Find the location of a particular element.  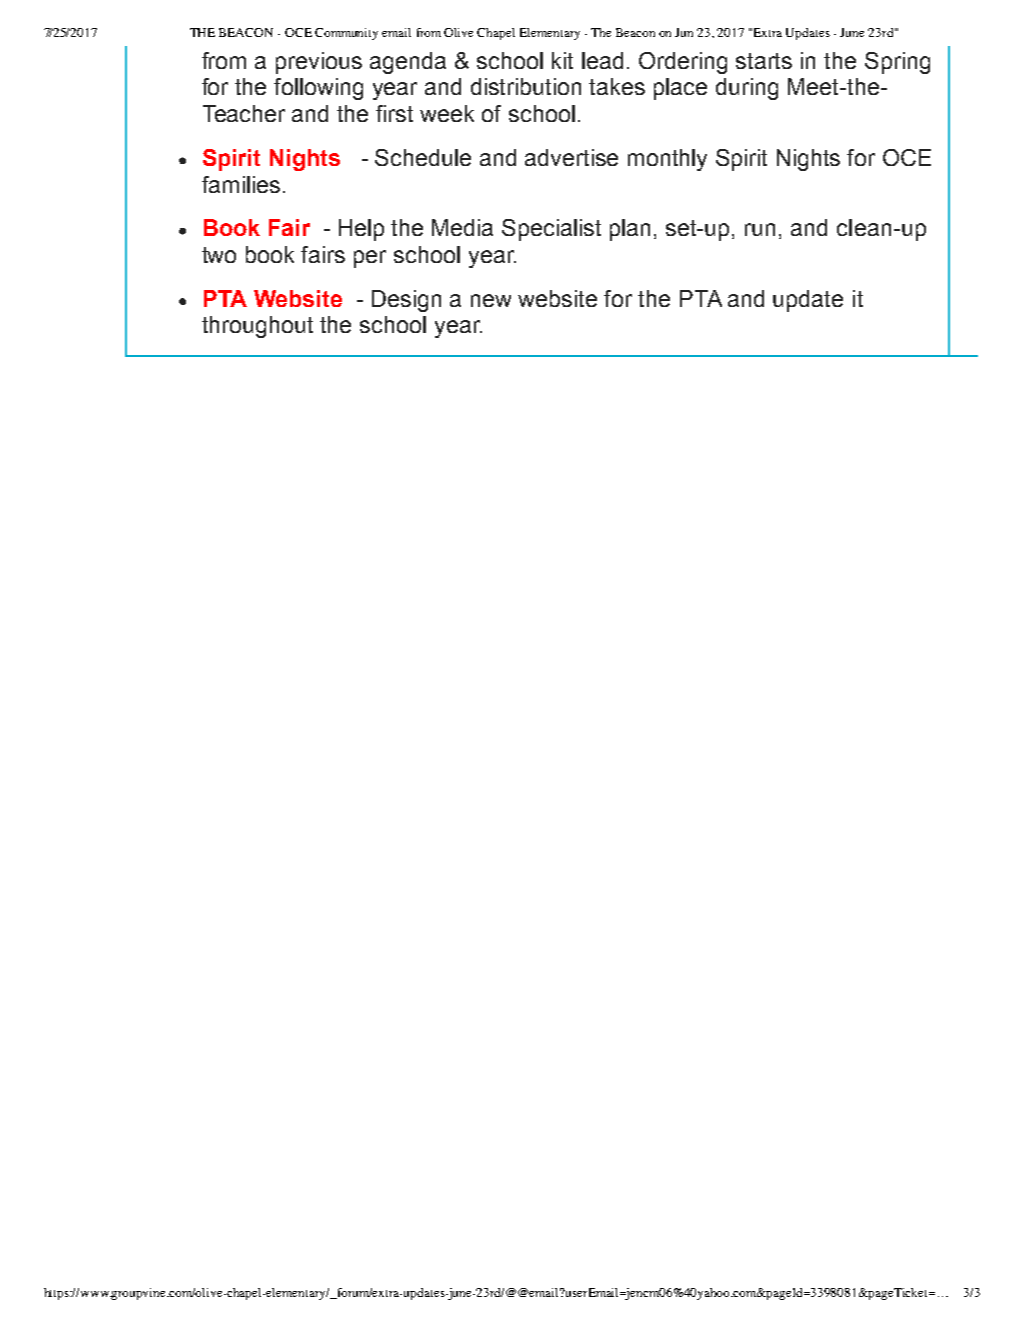

kit is located at coordinates (562, 60).
